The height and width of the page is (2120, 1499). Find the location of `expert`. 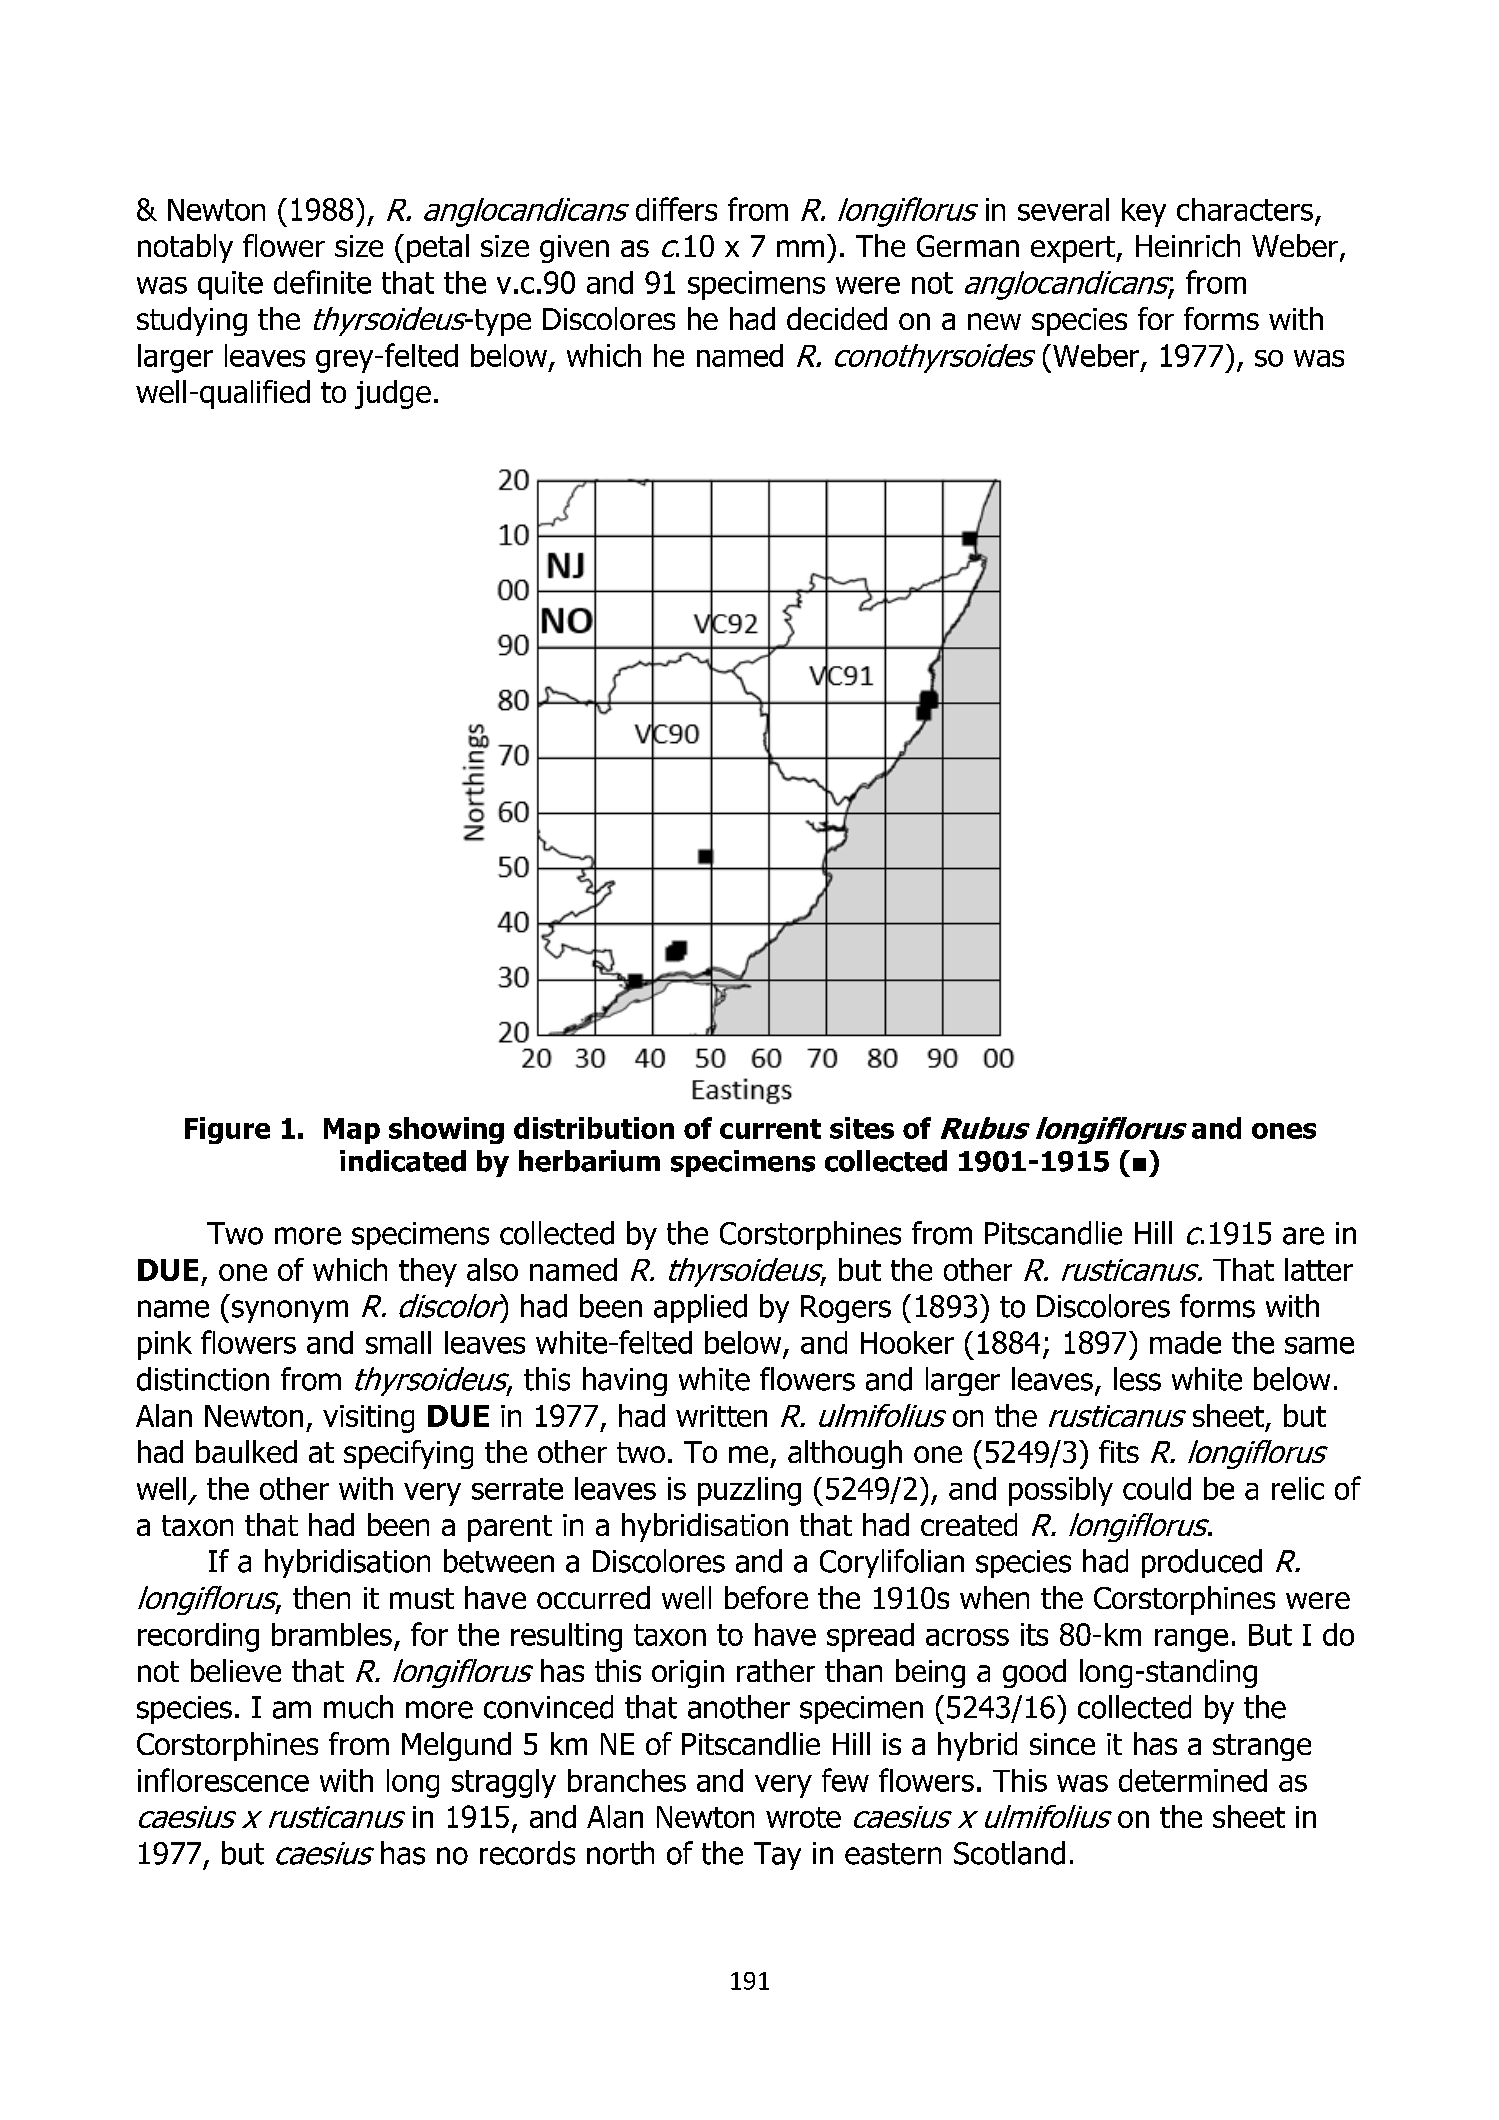

expert is located at coordinates (1074, 249).
